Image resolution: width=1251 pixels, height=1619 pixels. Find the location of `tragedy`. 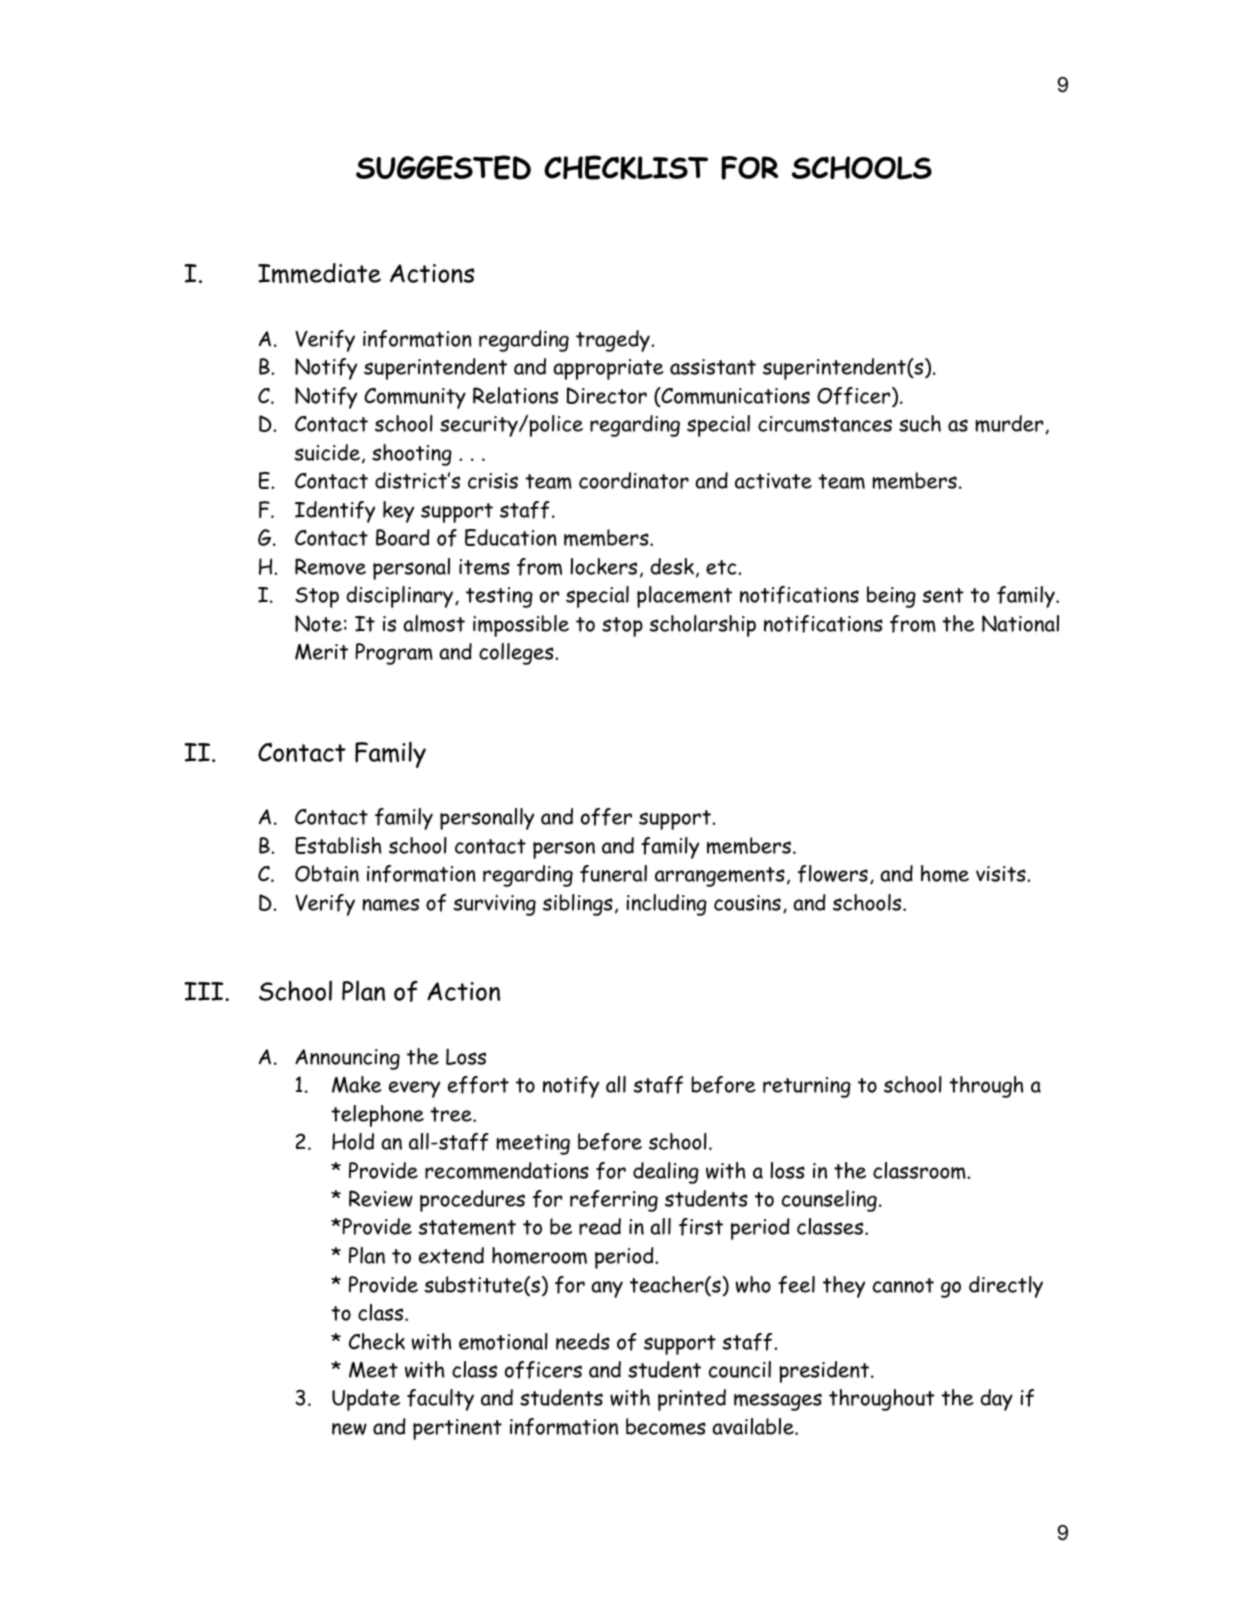

tragedy is located at coordinates (614, 341).
